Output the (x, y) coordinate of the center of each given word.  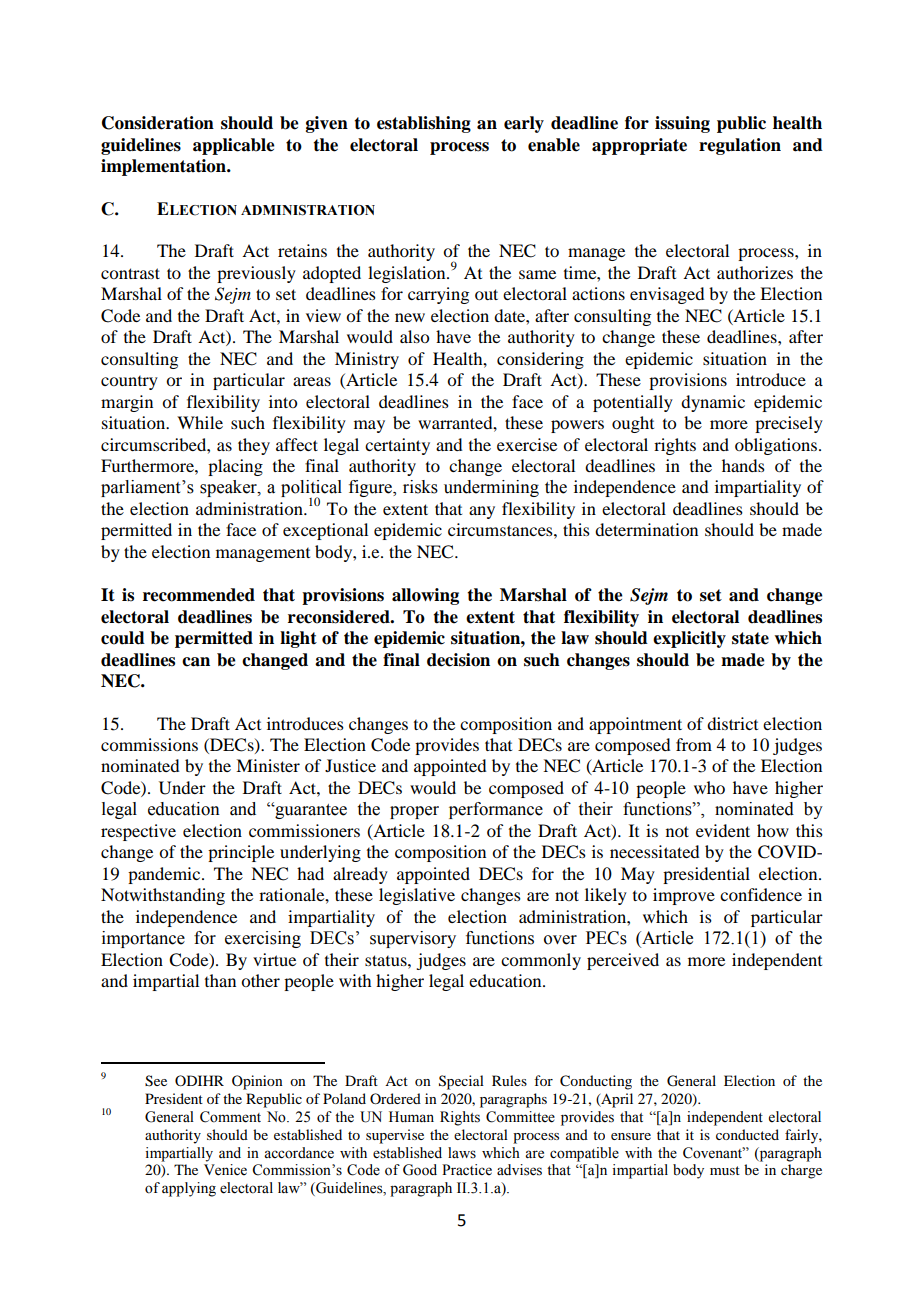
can (196, 662)
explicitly (689, 639)
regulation (740, 146)
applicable (234, 146)
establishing (424, 124)
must (725, 1170)
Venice (225, 1170)
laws (462, 1153)
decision (458, 660)
